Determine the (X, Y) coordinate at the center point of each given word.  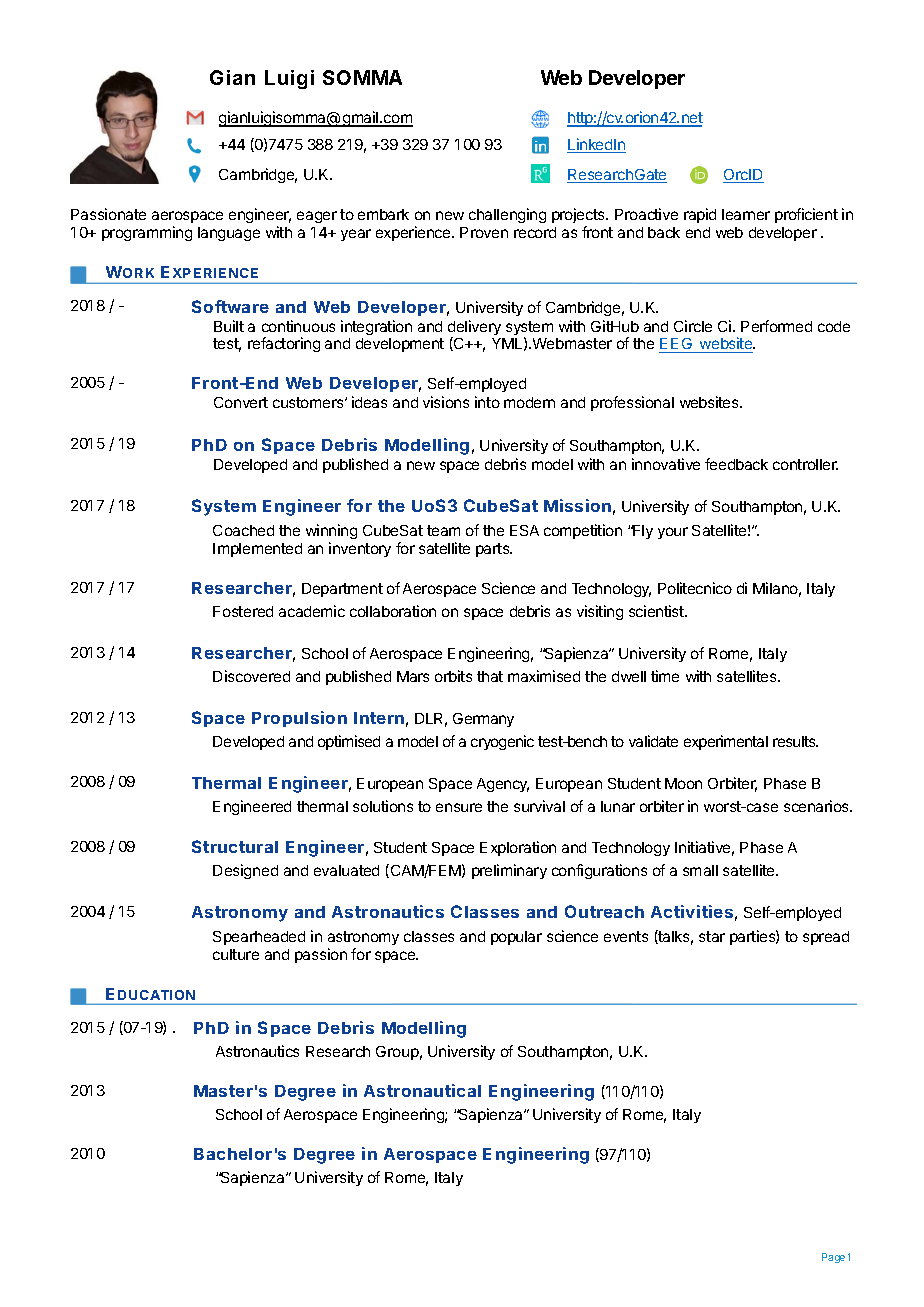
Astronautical (422, 1090)
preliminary (509, 871)
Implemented (257, 550)
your (673, 533)
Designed (245, 871)
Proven (484, 232)
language (229, 234)
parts (494, 550)
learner (746, 214)
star (712, 936)
